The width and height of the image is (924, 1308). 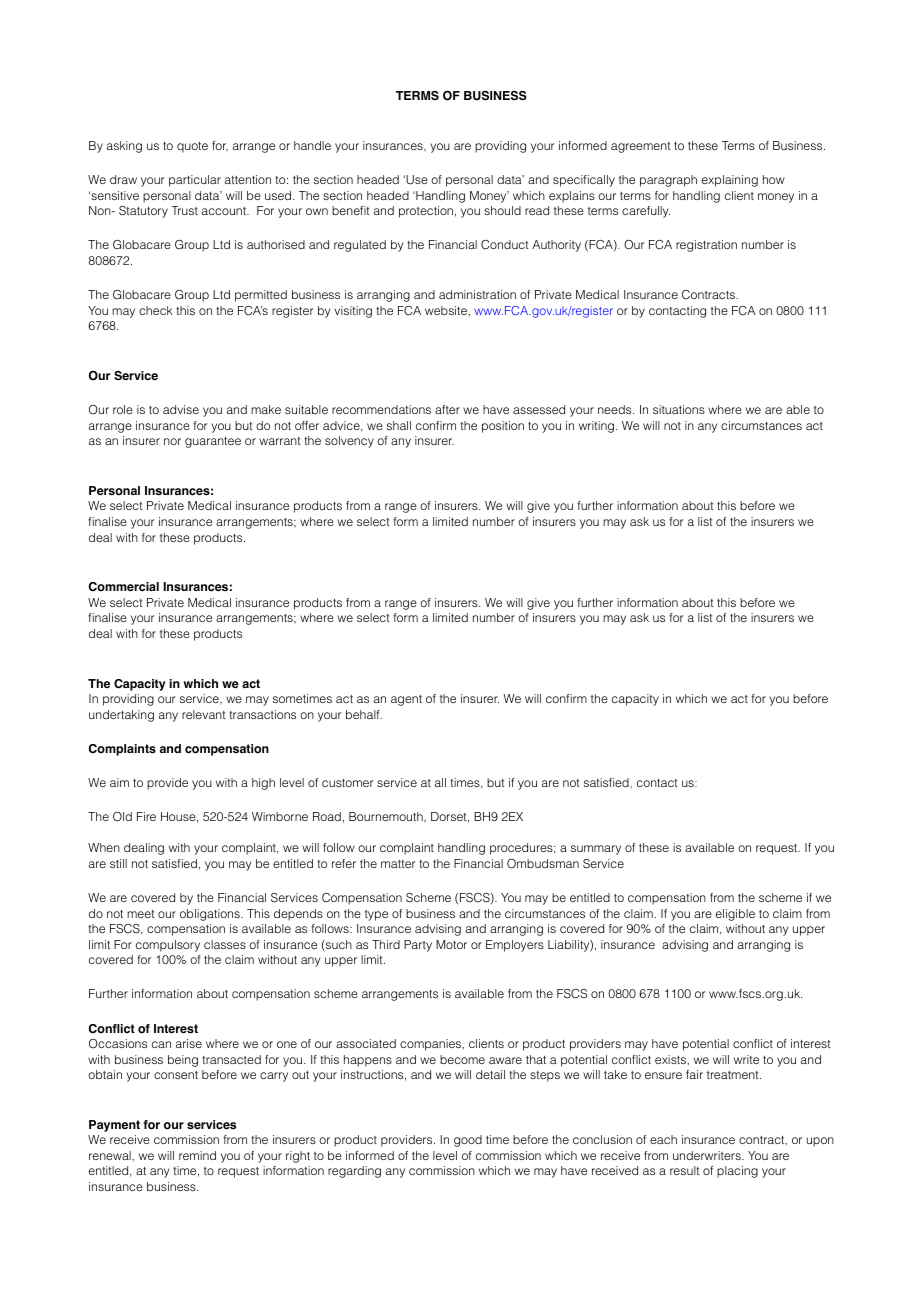 What do you see at coordinates (735, 915) in the image?
I see `eligible` at bounding box center [735, 915].
